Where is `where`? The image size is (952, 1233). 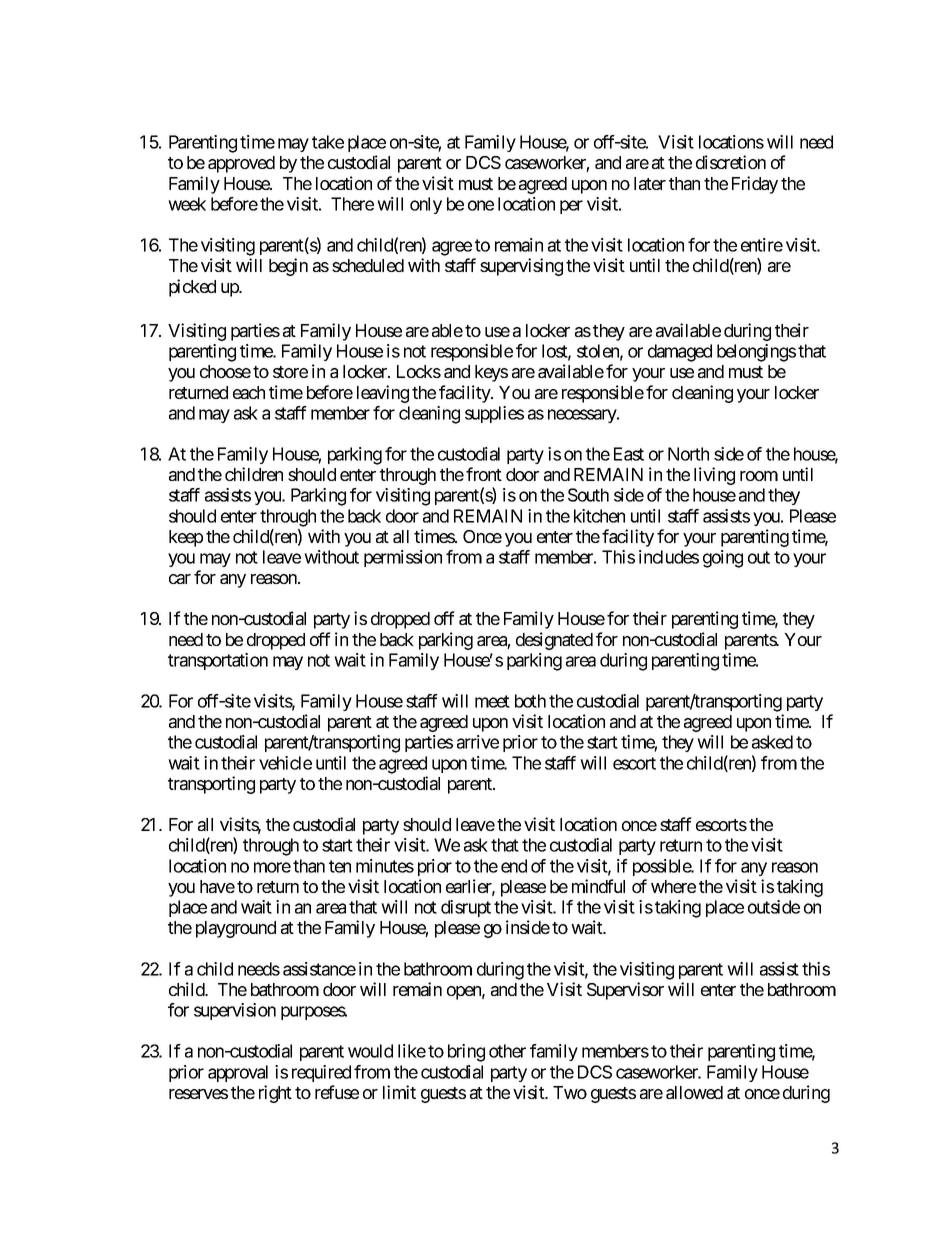
where is located at coordinates (673, 886).
